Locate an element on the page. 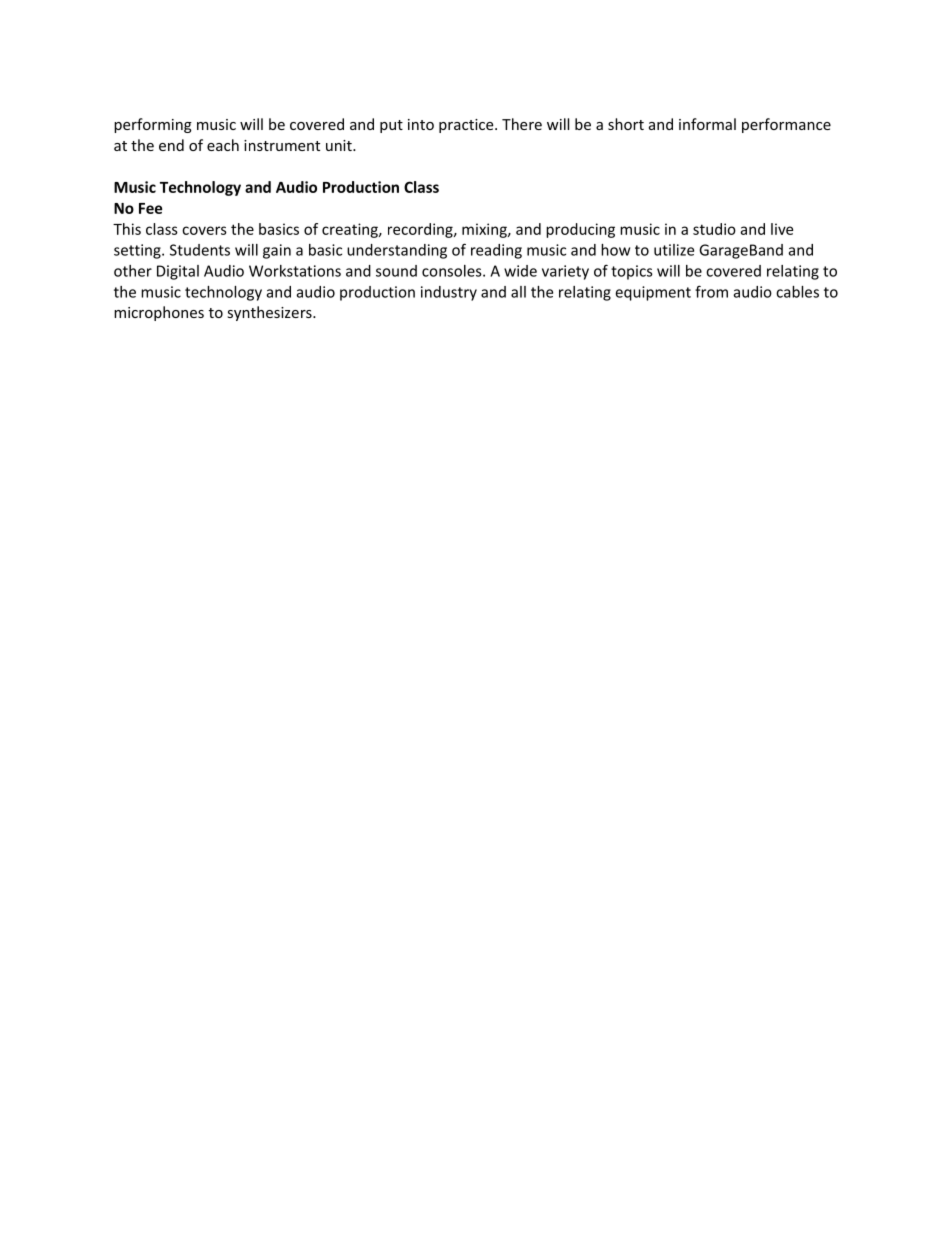 The height and width of the document is (1233, 952). covers is located at coordinates (204, 230).
